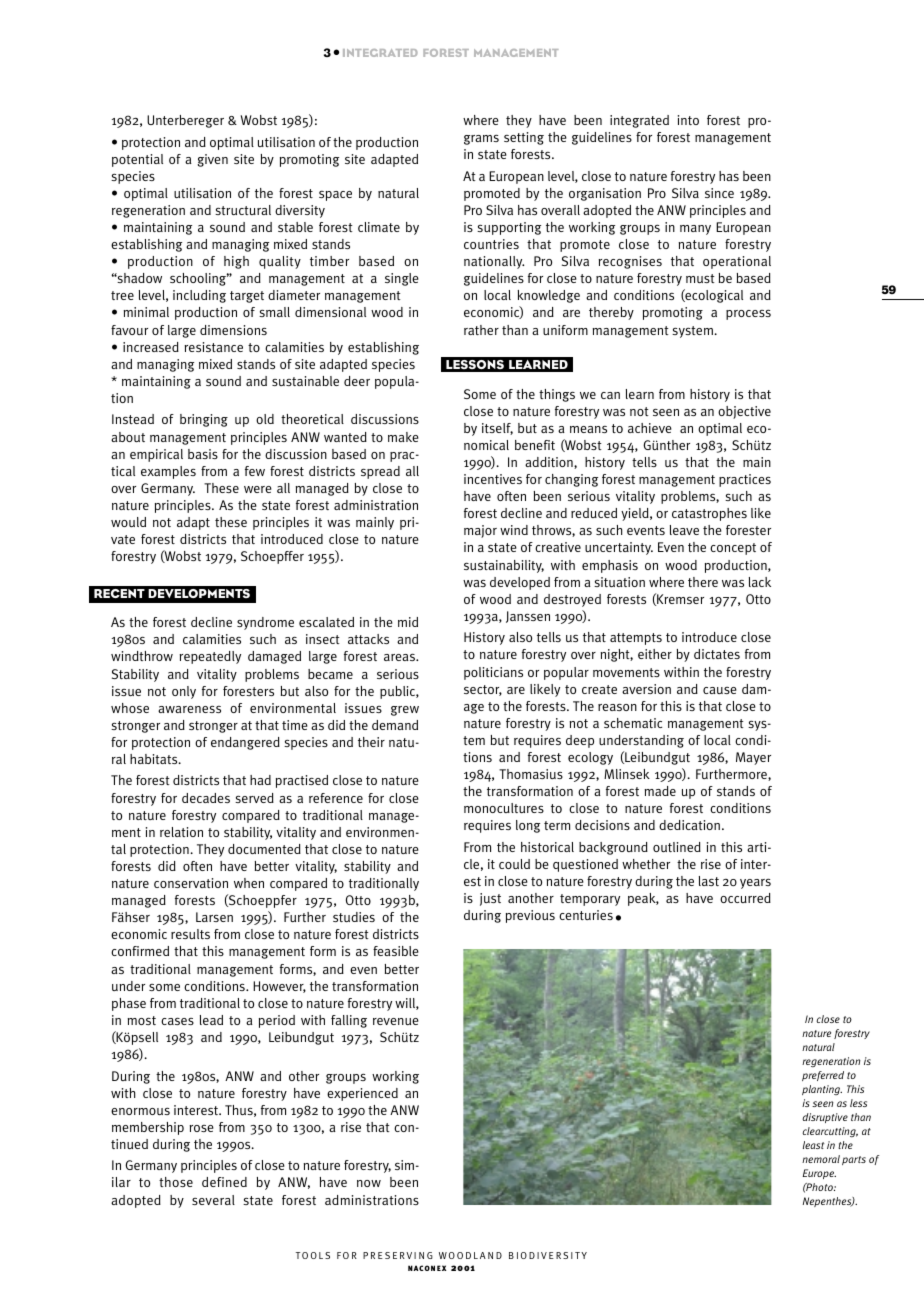 This screenshot has width=924, height=1307. I want to click on supporting, so click(509, 228).
